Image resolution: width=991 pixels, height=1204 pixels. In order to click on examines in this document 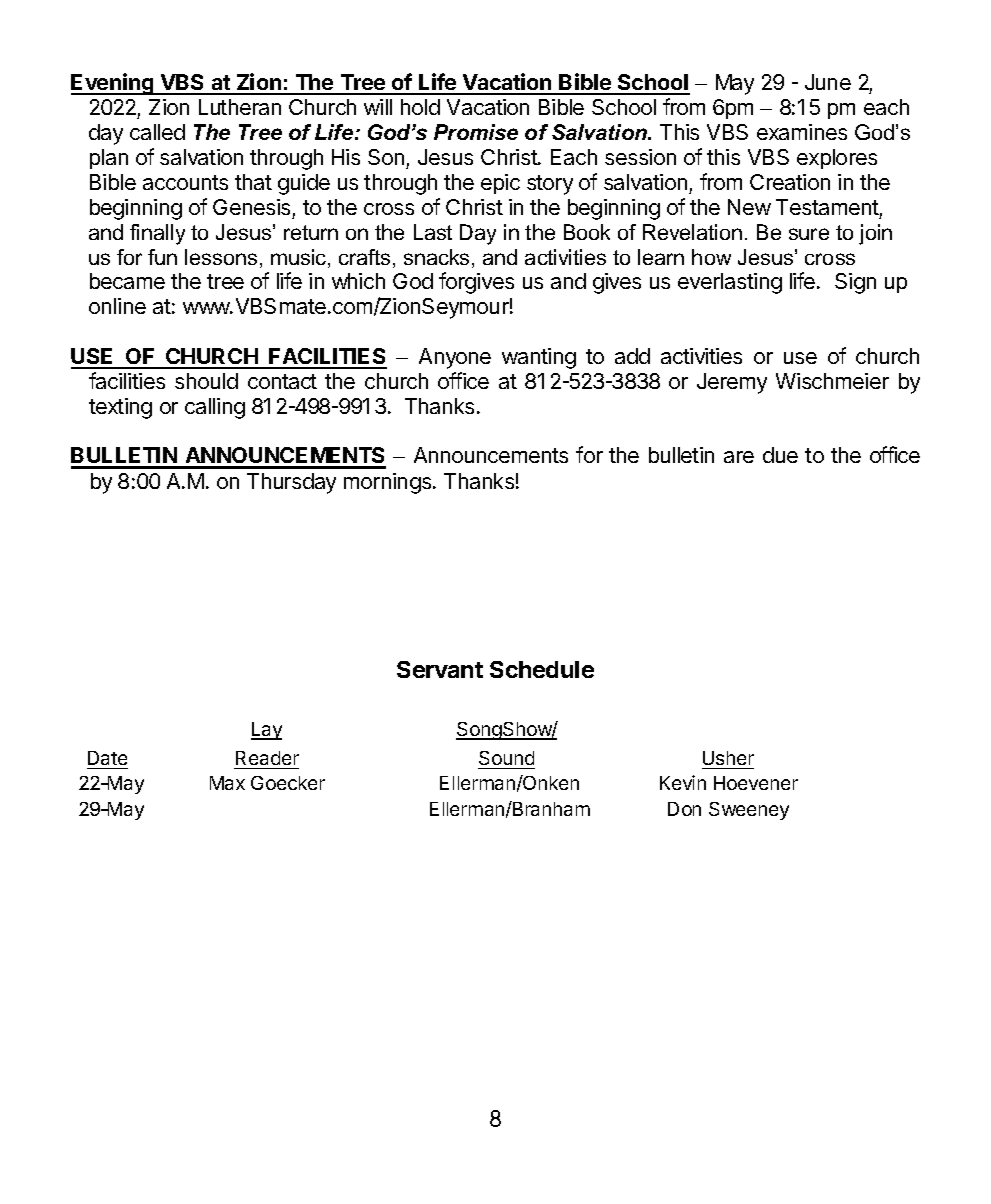, I will do `click(802, 132)`.
